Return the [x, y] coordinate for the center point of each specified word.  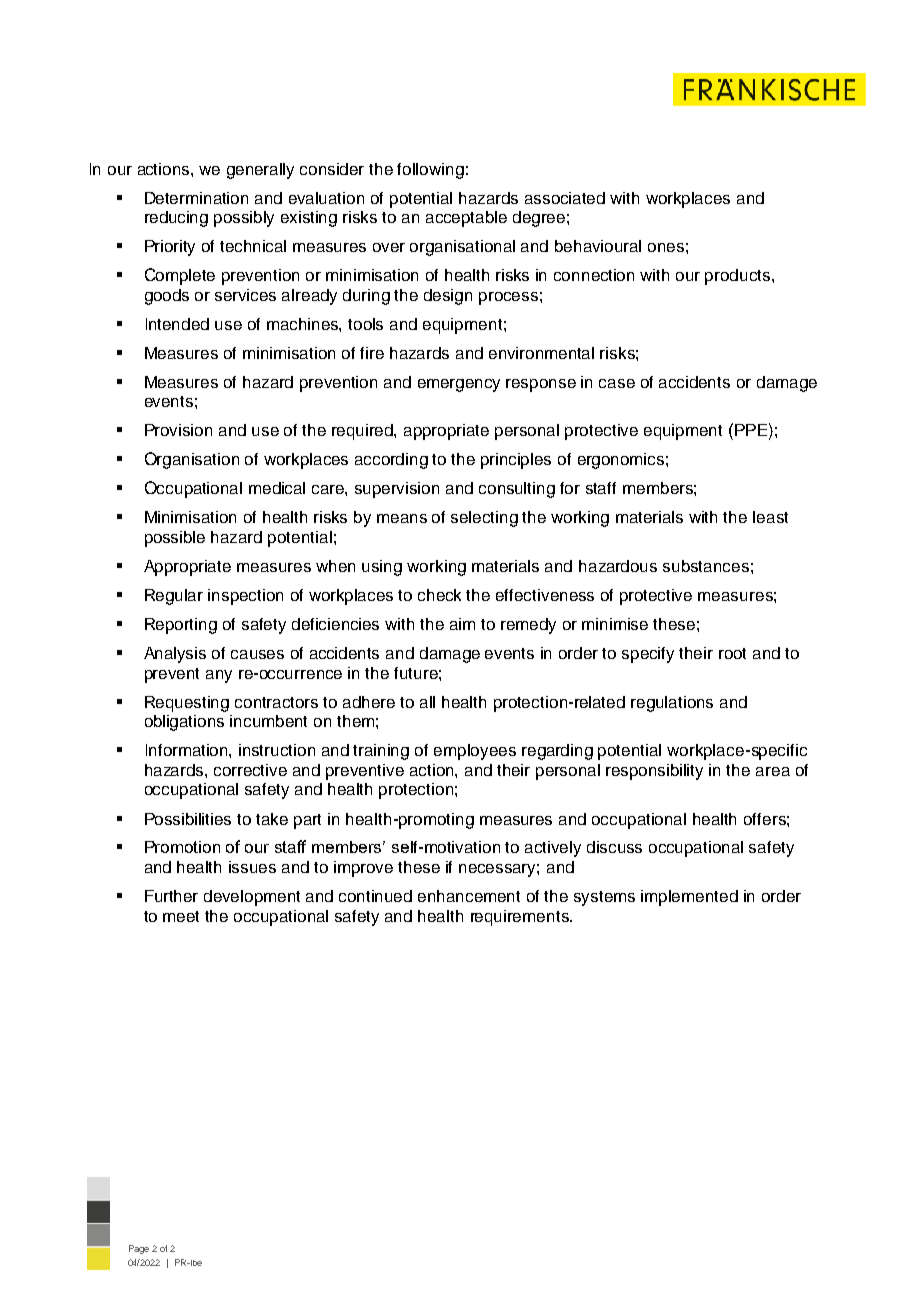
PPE [751, 430]
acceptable [466, 219]
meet [181, 916]
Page [139, 1249]
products [739, 277]
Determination [196, 198]
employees [475, 752]
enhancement [469, 896]
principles [516, 461]
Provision [178, 430]
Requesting [187, 704]
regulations [672, 704]
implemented [689, 898]
